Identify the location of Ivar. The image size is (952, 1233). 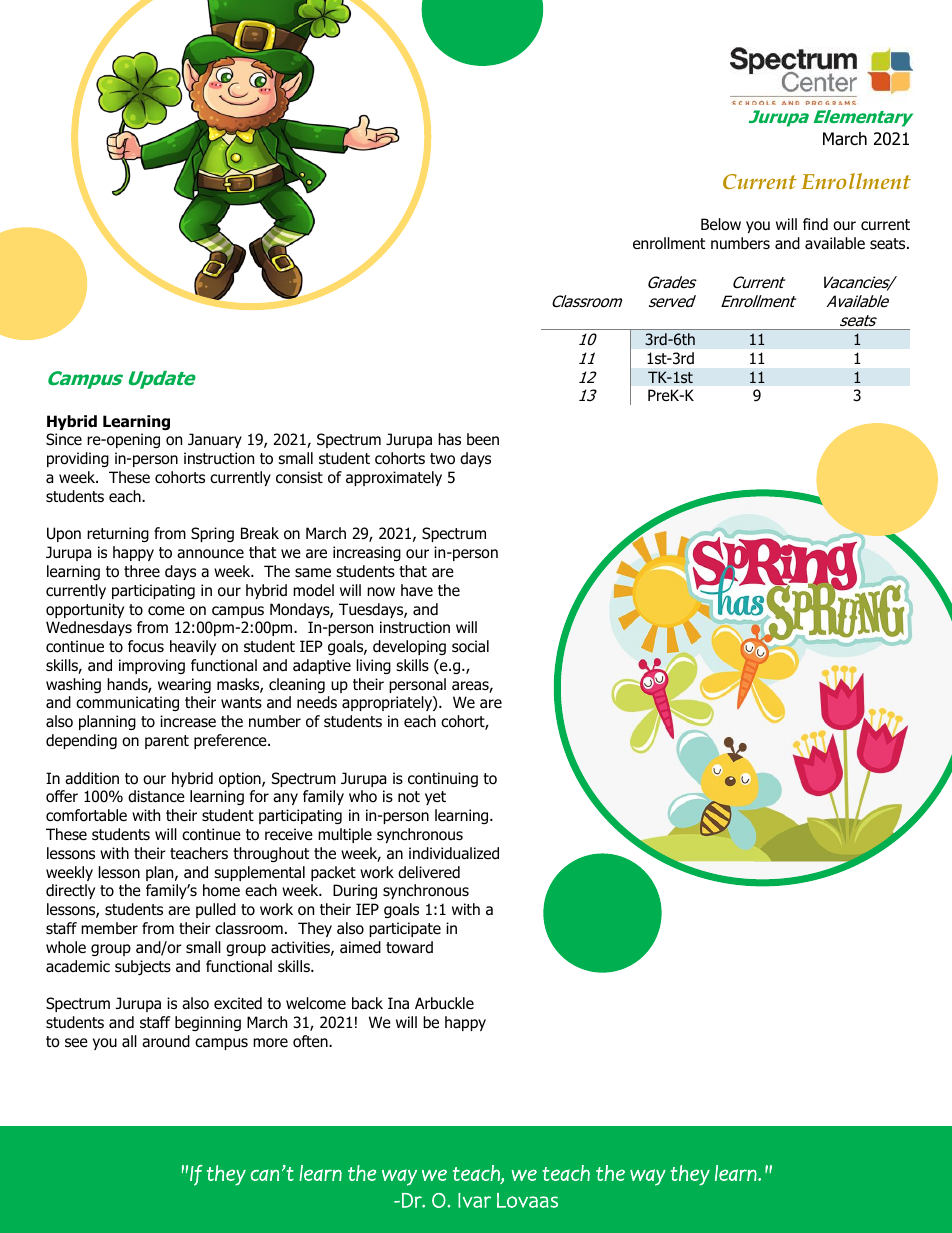
(474, 1200).
